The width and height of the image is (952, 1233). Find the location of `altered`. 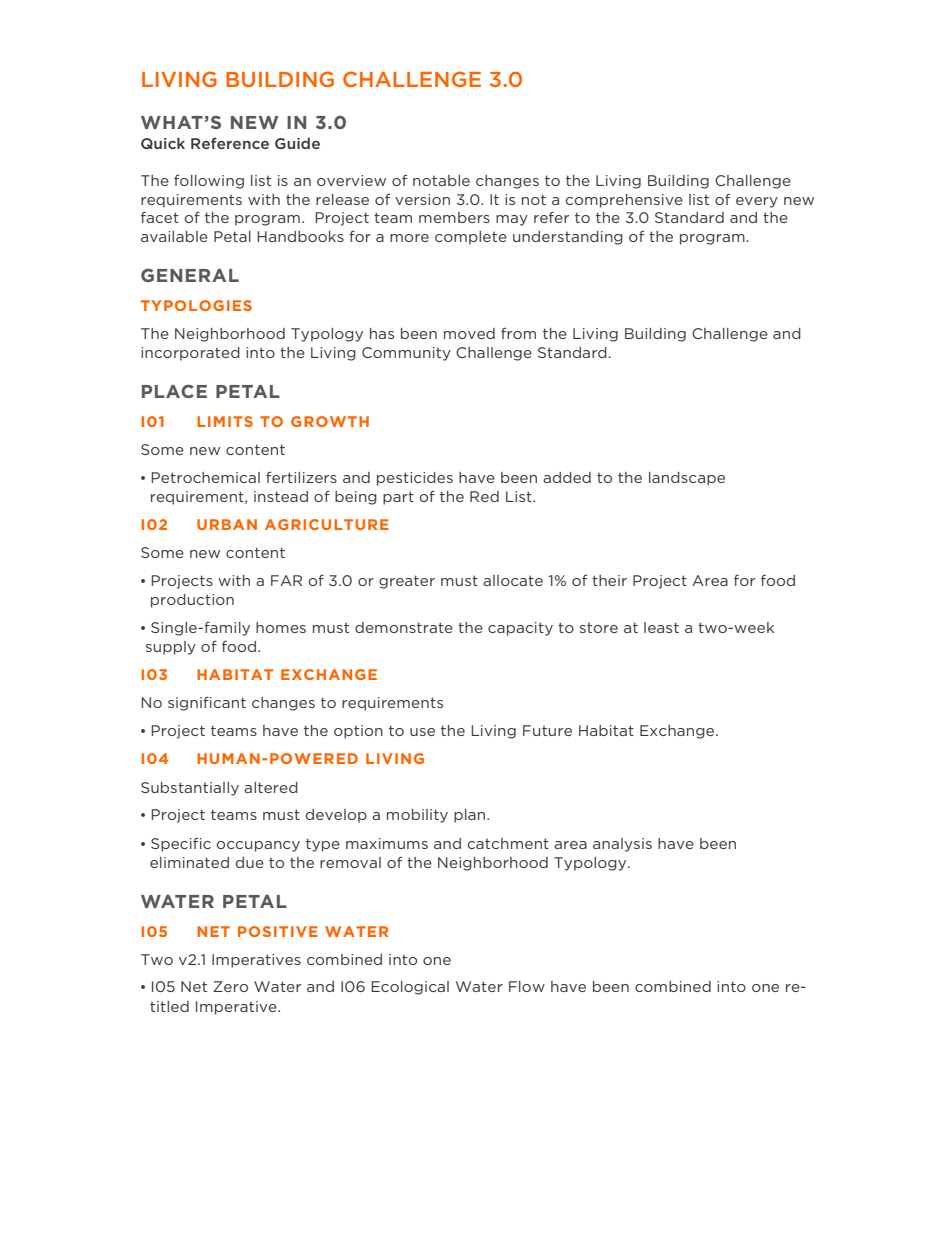

altered is located at coordinates (271, 787).
